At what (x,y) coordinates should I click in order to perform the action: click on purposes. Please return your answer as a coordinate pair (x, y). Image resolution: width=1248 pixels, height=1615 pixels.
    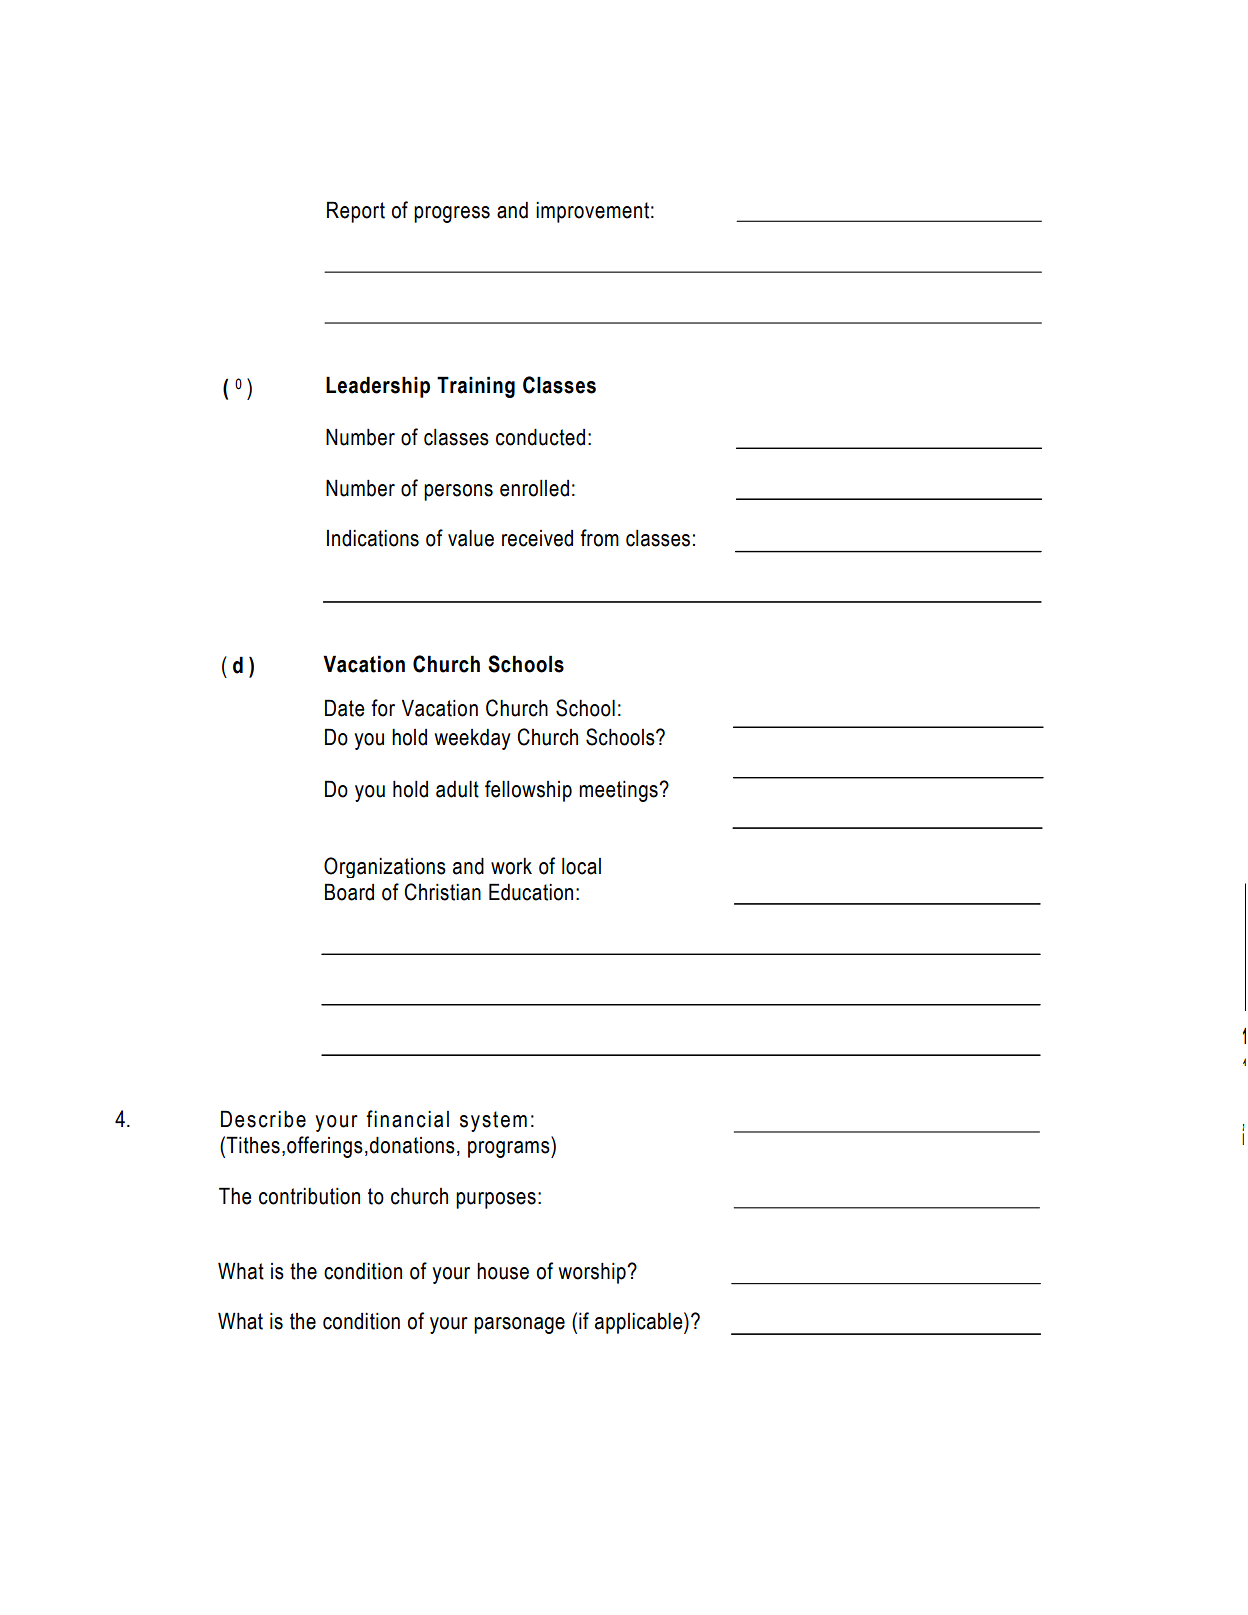
    Looking at the image, I should click on (496, 1200).
